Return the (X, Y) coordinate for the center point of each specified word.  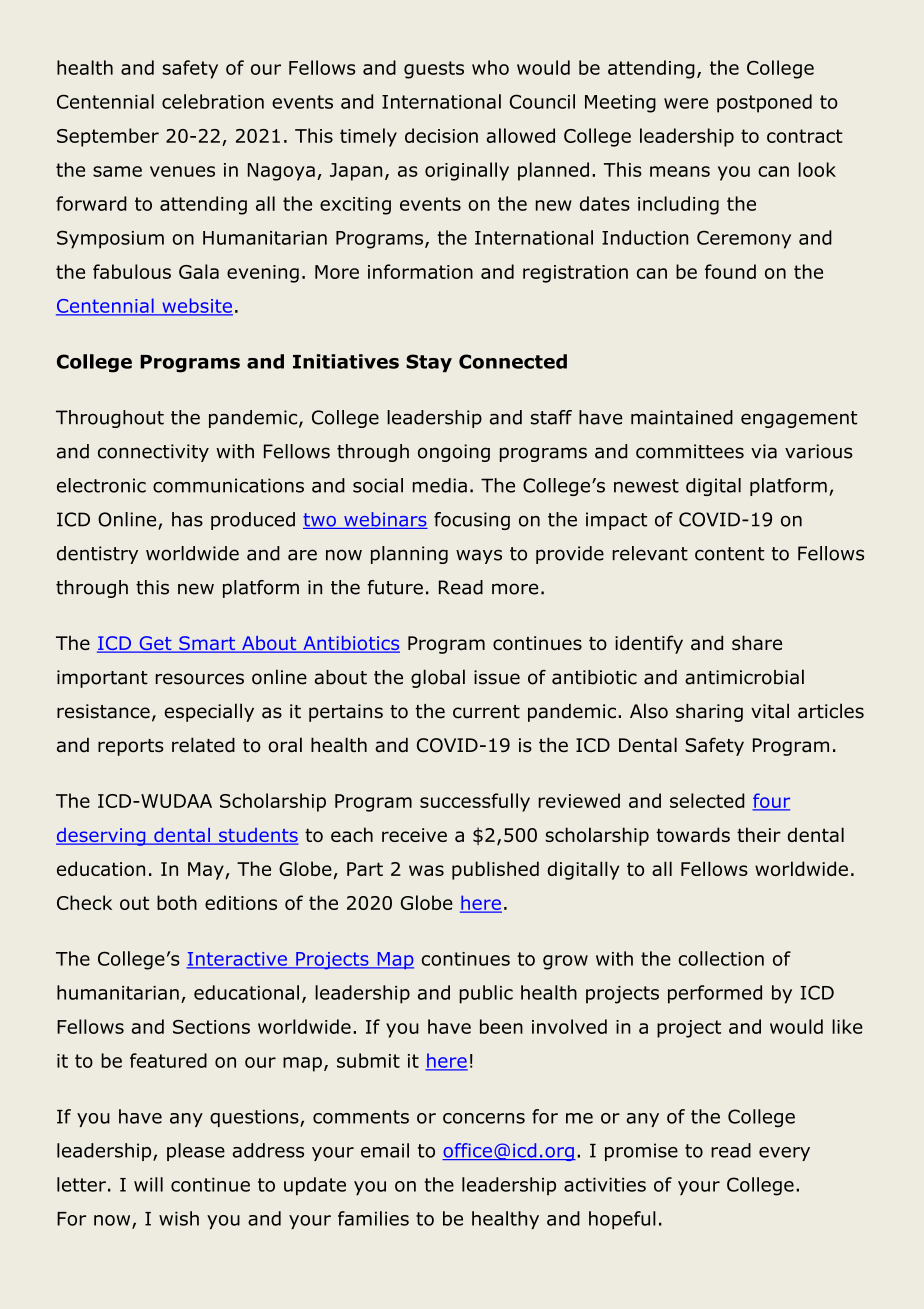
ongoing (454, 453)
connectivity (153, 453)
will (148, 1184)
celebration (213, 101)
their (759, 834)
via (764, 451)
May (207, 871)
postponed (764, 103)
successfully (475, 802)
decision (441, 135)
